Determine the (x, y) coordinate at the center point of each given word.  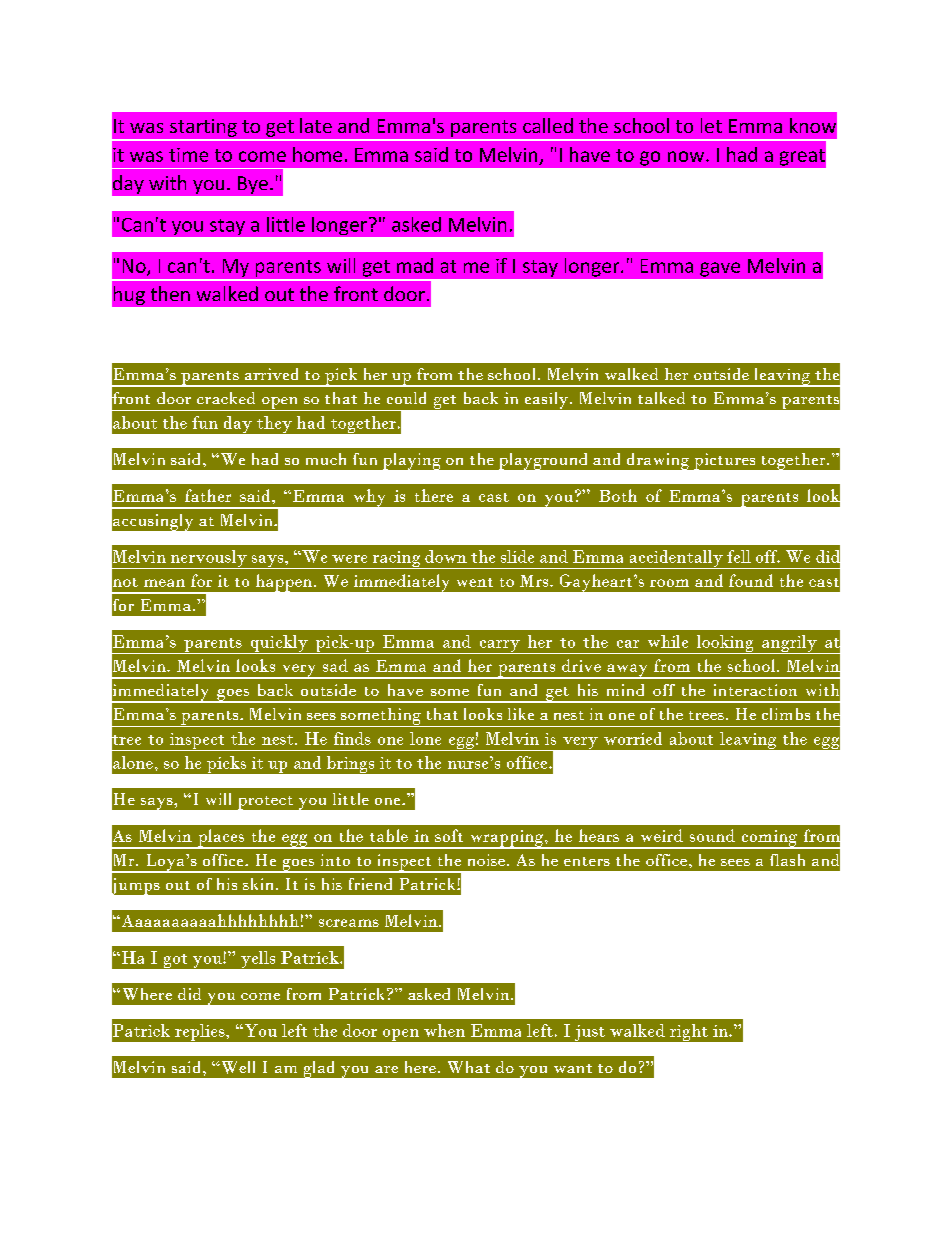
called (548, 125)
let (711, 125)
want (573, 1068)
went (475, 582)
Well (237, 1067)
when (444, 1030)
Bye (253, 185)
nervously (208, 559)
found (751, 580)
